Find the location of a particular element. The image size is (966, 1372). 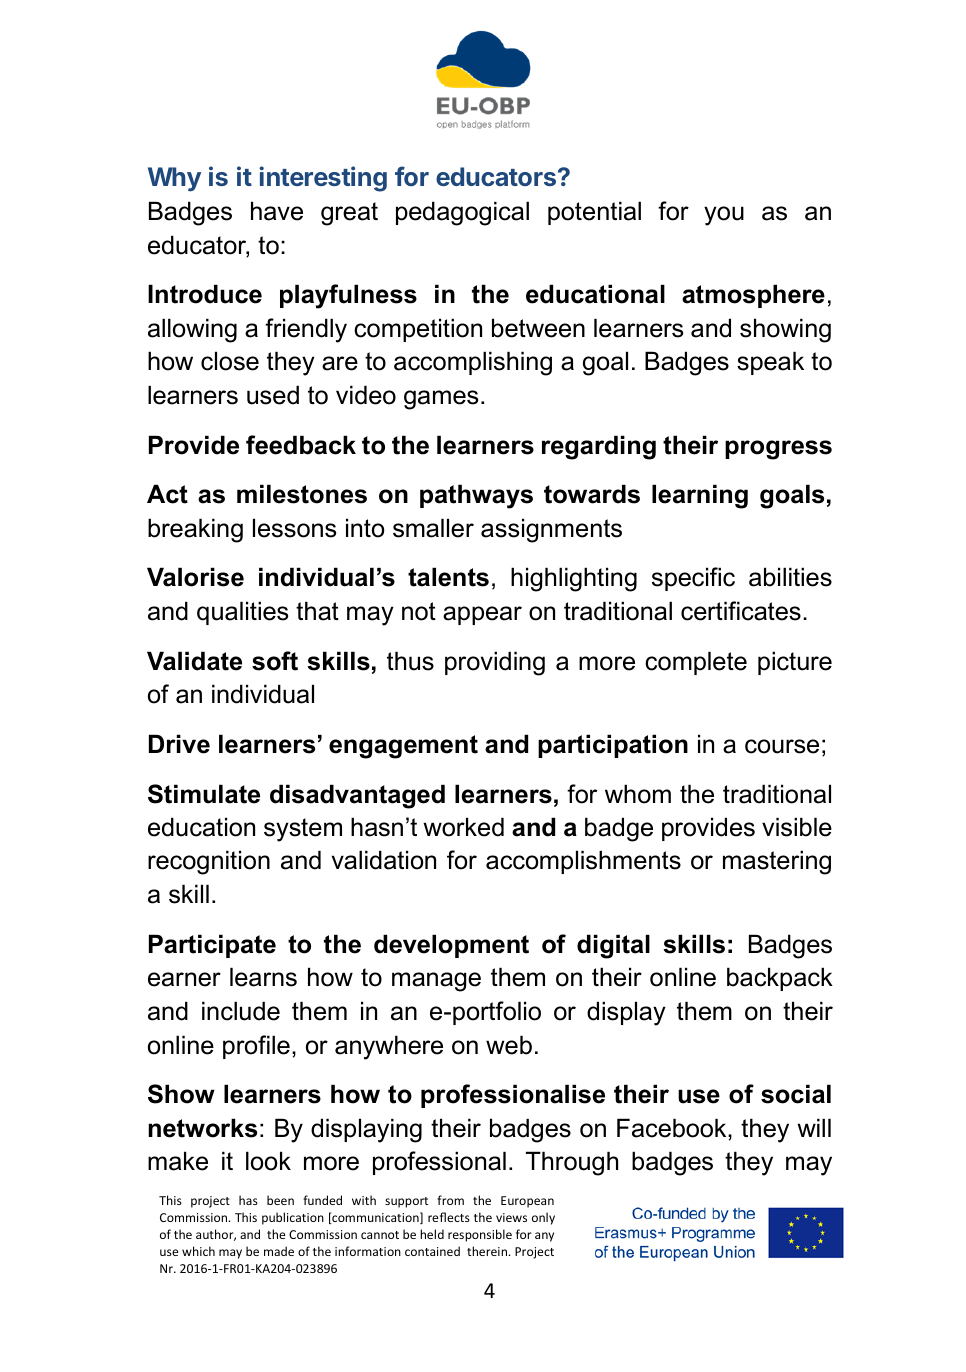

specific is located at coordinates (693, 579).
